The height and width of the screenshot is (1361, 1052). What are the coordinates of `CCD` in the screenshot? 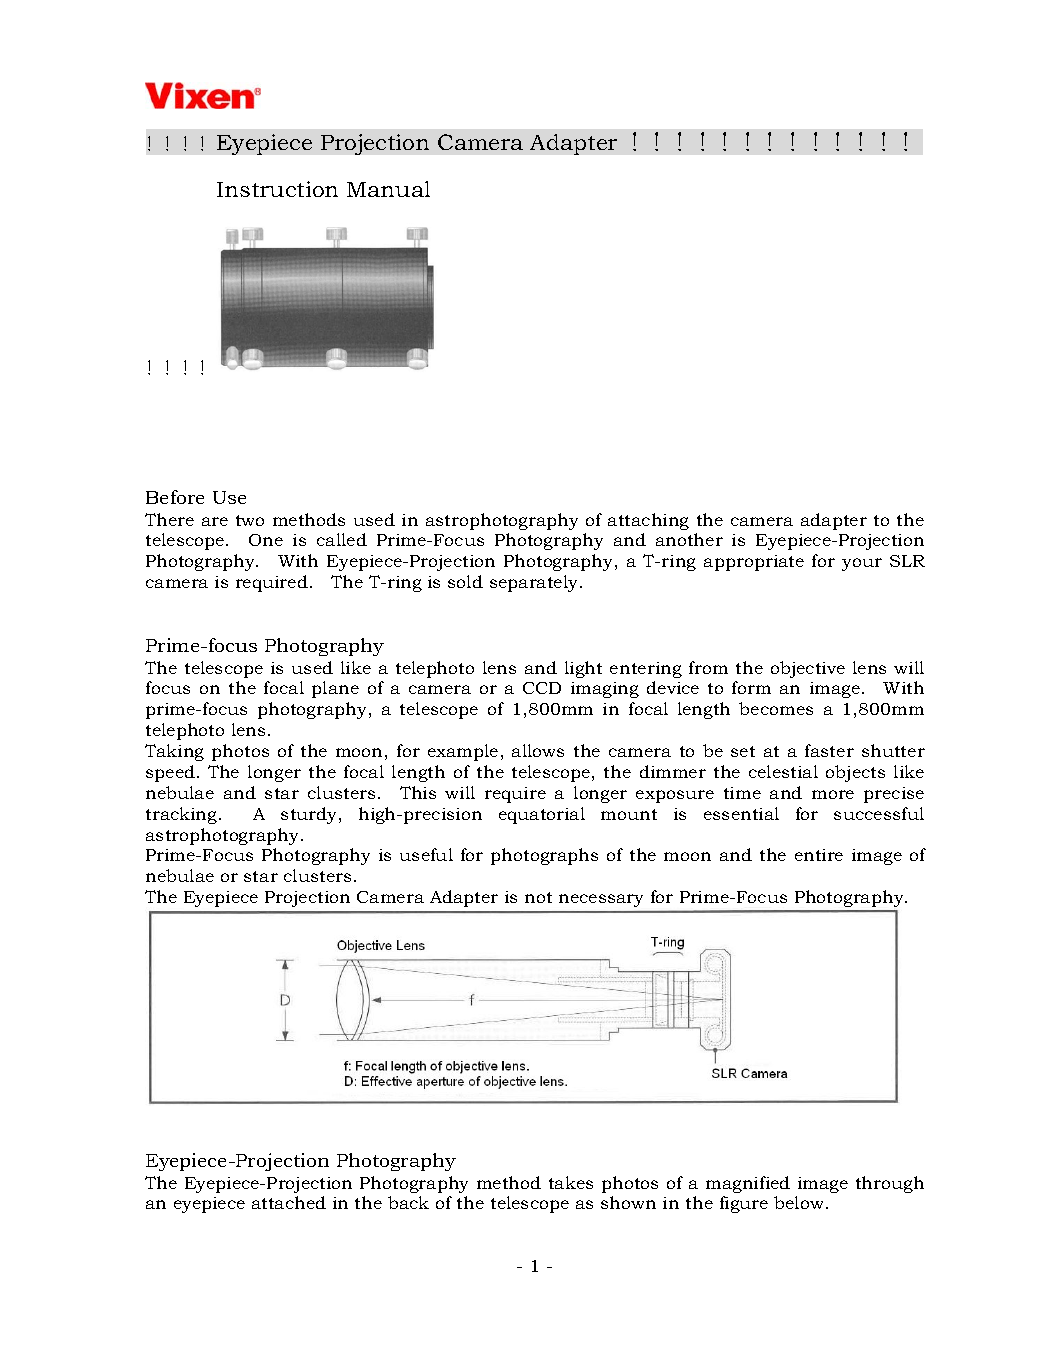 It's located at (542, 688).
